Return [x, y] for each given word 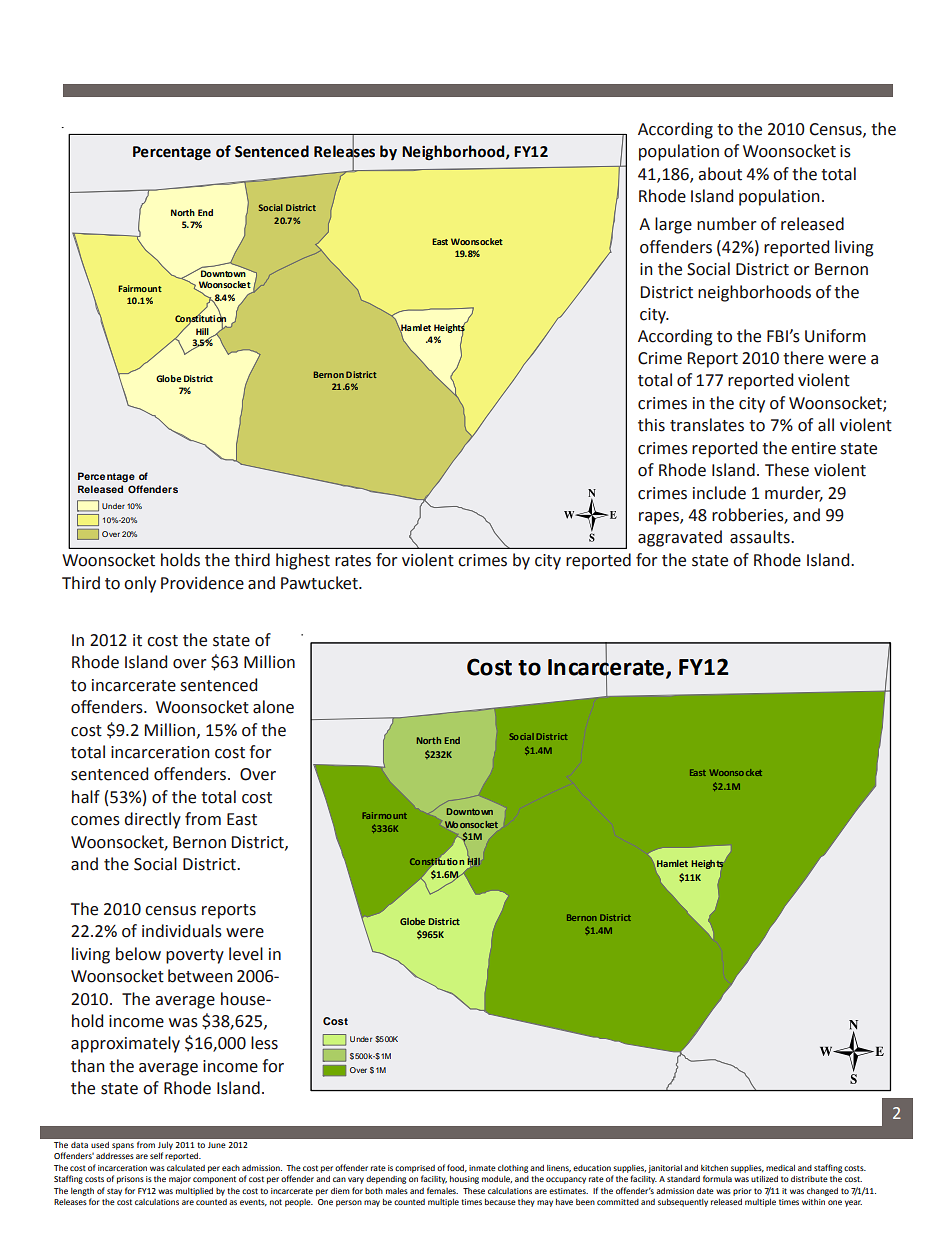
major [180, 1180]
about [720, 174]
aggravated [680, 538]
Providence [202, 583]
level [246, 954]
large [673, 225]
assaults [761, 537]
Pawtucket [320, 583]
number [727, 224]
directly [153, 820]
